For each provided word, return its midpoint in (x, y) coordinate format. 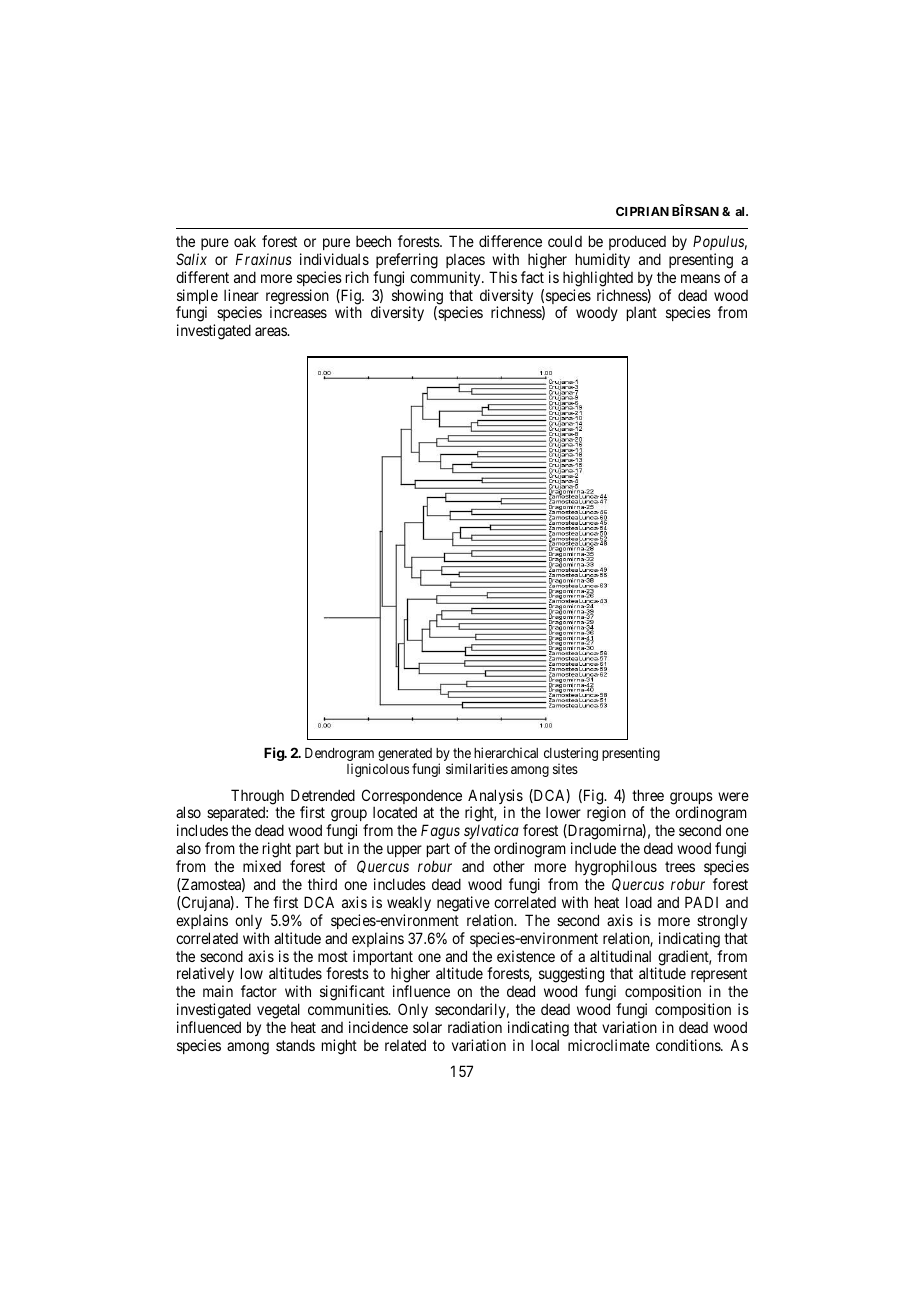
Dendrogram (339, 756)
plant (642, 314)
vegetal (278, 1012)
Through (257, 798)
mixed (262, 866)
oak (245, 241)
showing (417, 298)
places (465, 261)
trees (680, 866)
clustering (571, 755)
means (700, 278)
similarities (477, 768)
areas (271, 331)
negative (463, 904)
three (648, 795)
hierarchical (506, 752)
